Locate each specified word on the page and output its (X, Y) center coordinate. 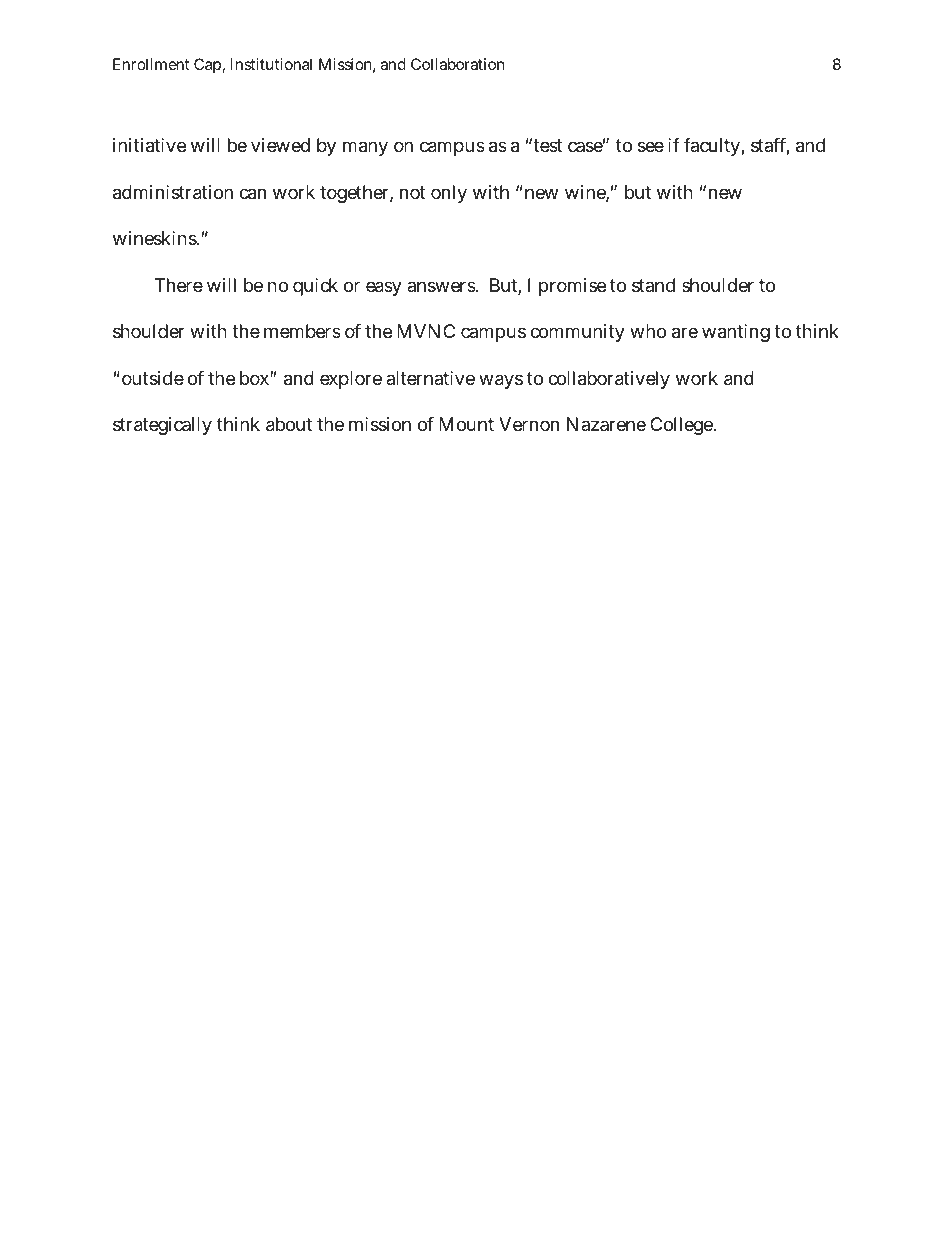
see (651, 146)
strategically (162, 426)
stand (653, 285)
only (449, 194)
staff (770, 146)
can (252, 194)
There (179, 285)
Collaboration (457, 64)
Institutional (271, 64)
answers (442, 286)
